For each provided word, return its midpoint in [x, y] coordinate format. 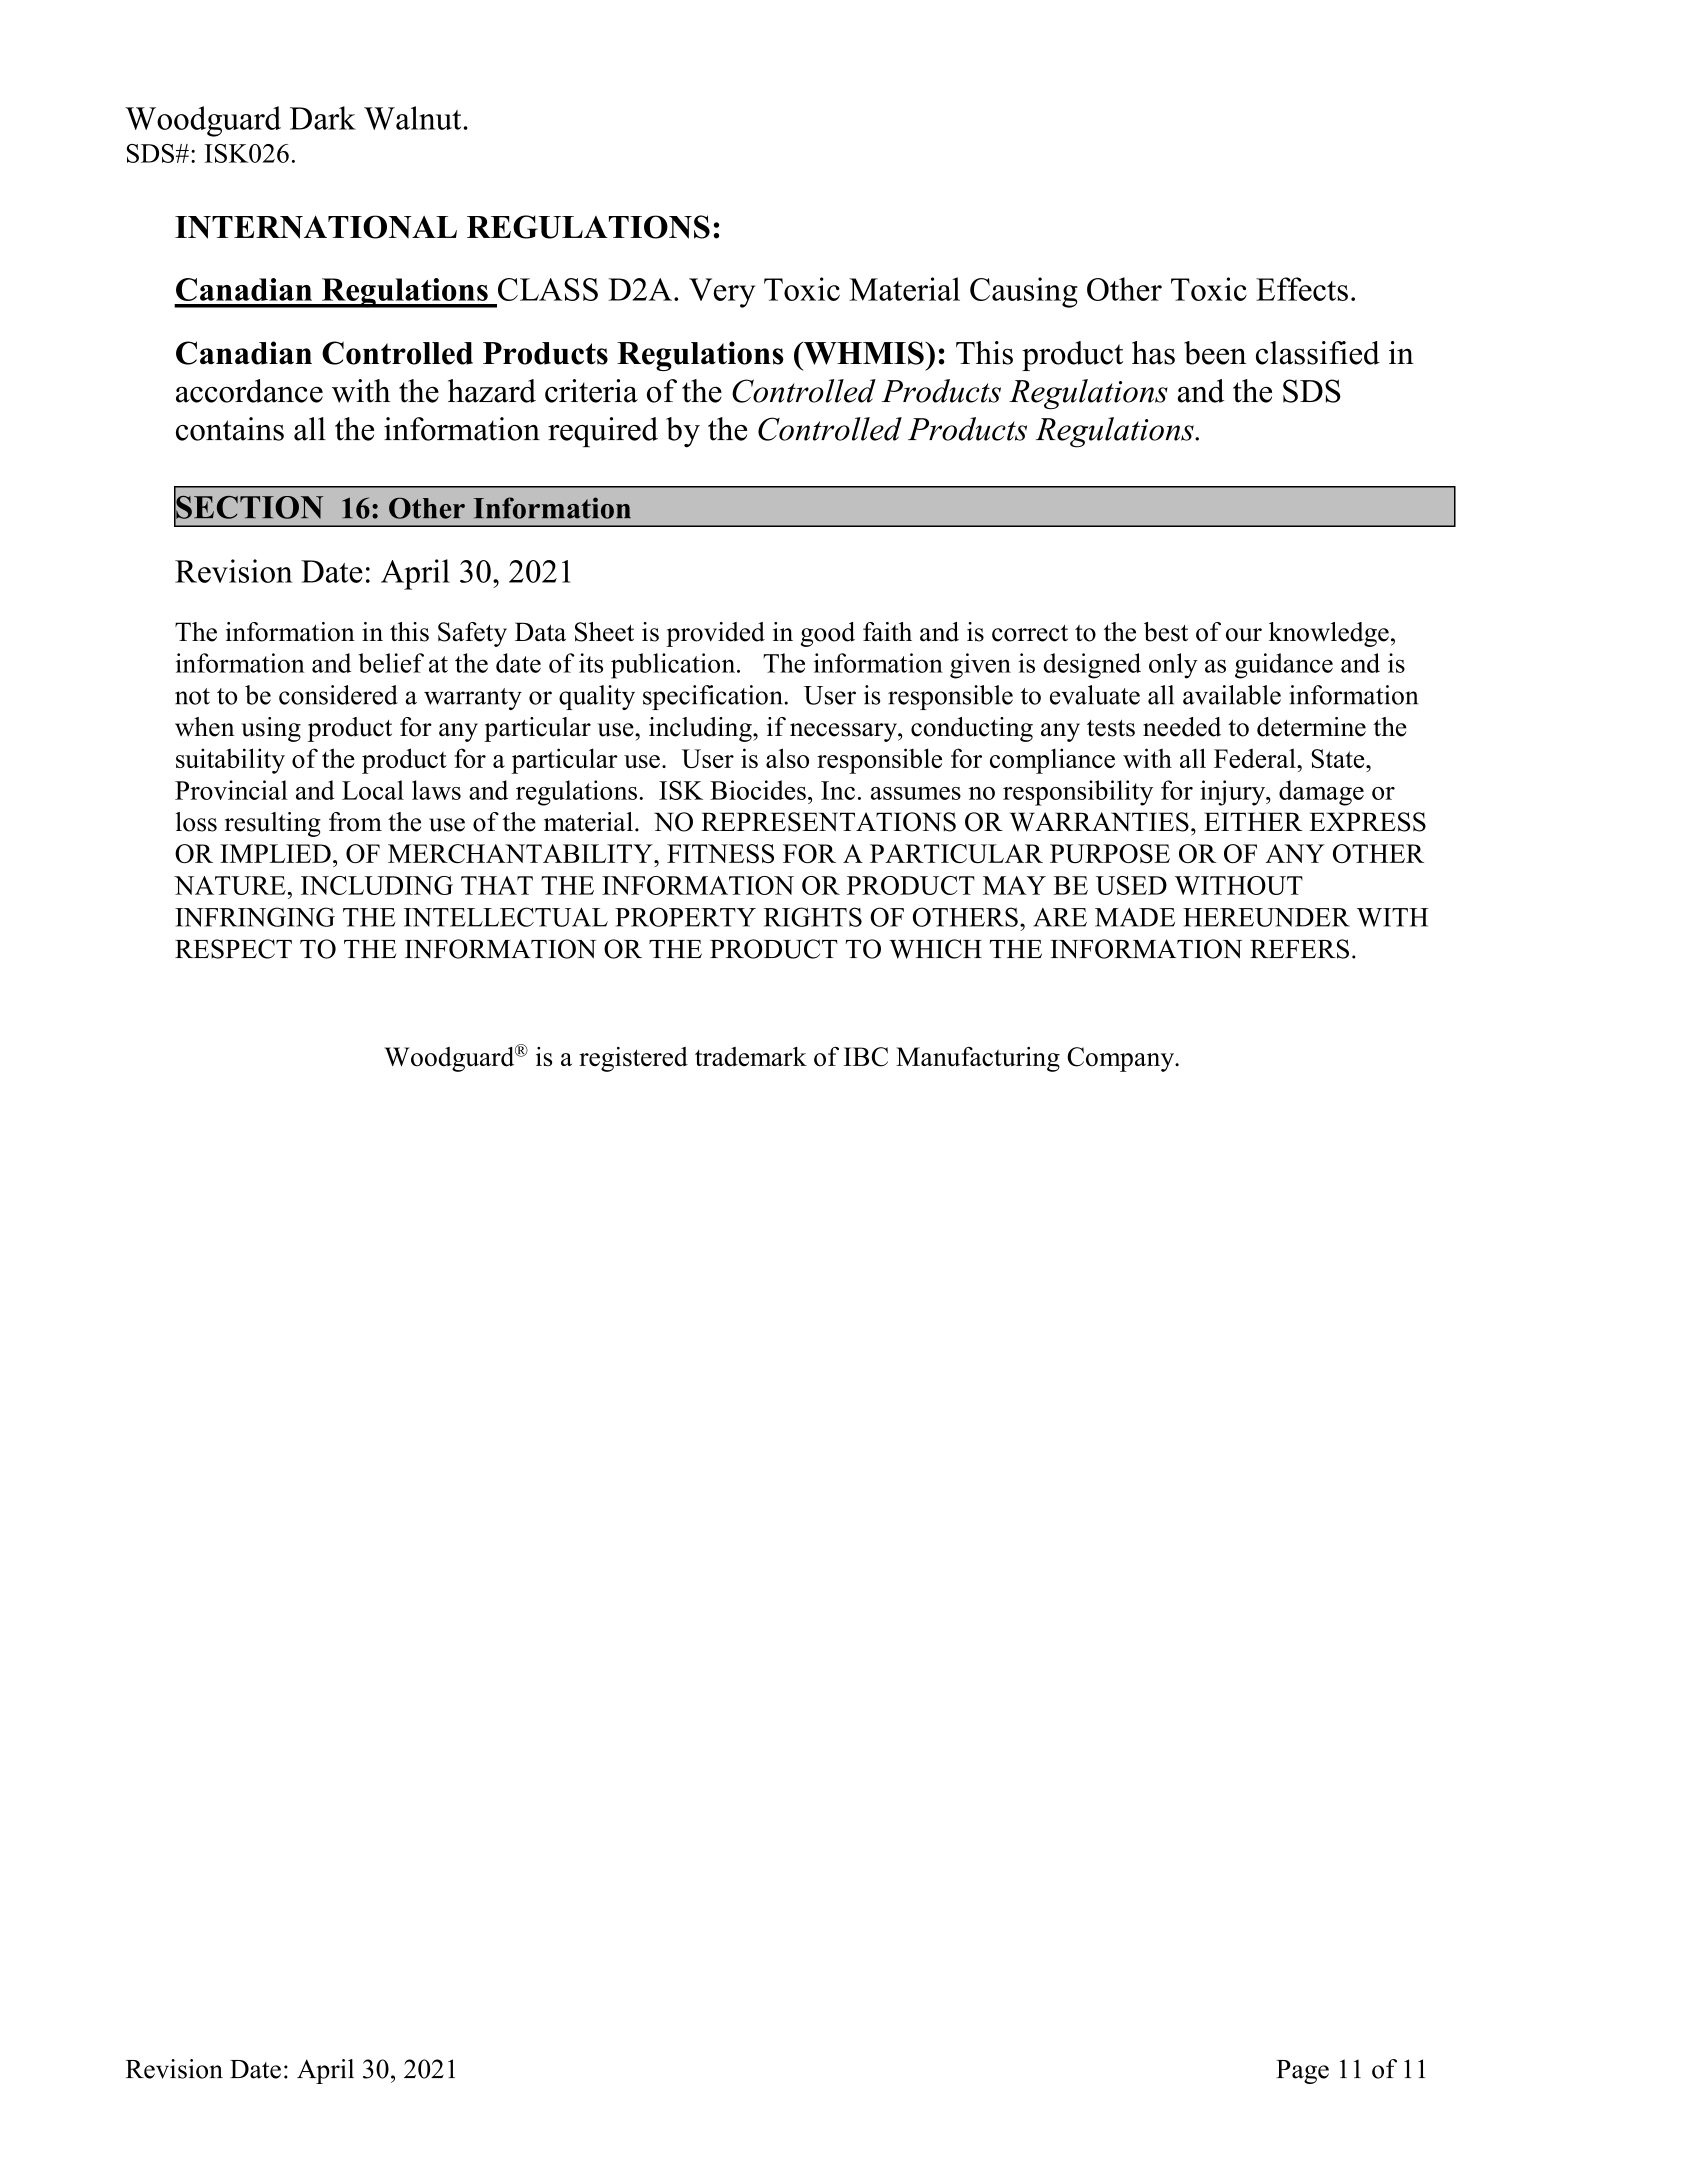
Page [1302, 2072]
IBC [866, 1057]
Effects [1302, 289]
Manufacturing [978, 1059]
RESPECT [233, 949]
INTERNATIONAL [316, 227]
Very [722, 293]
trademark [751, 1057]
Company [1121, 1059]
